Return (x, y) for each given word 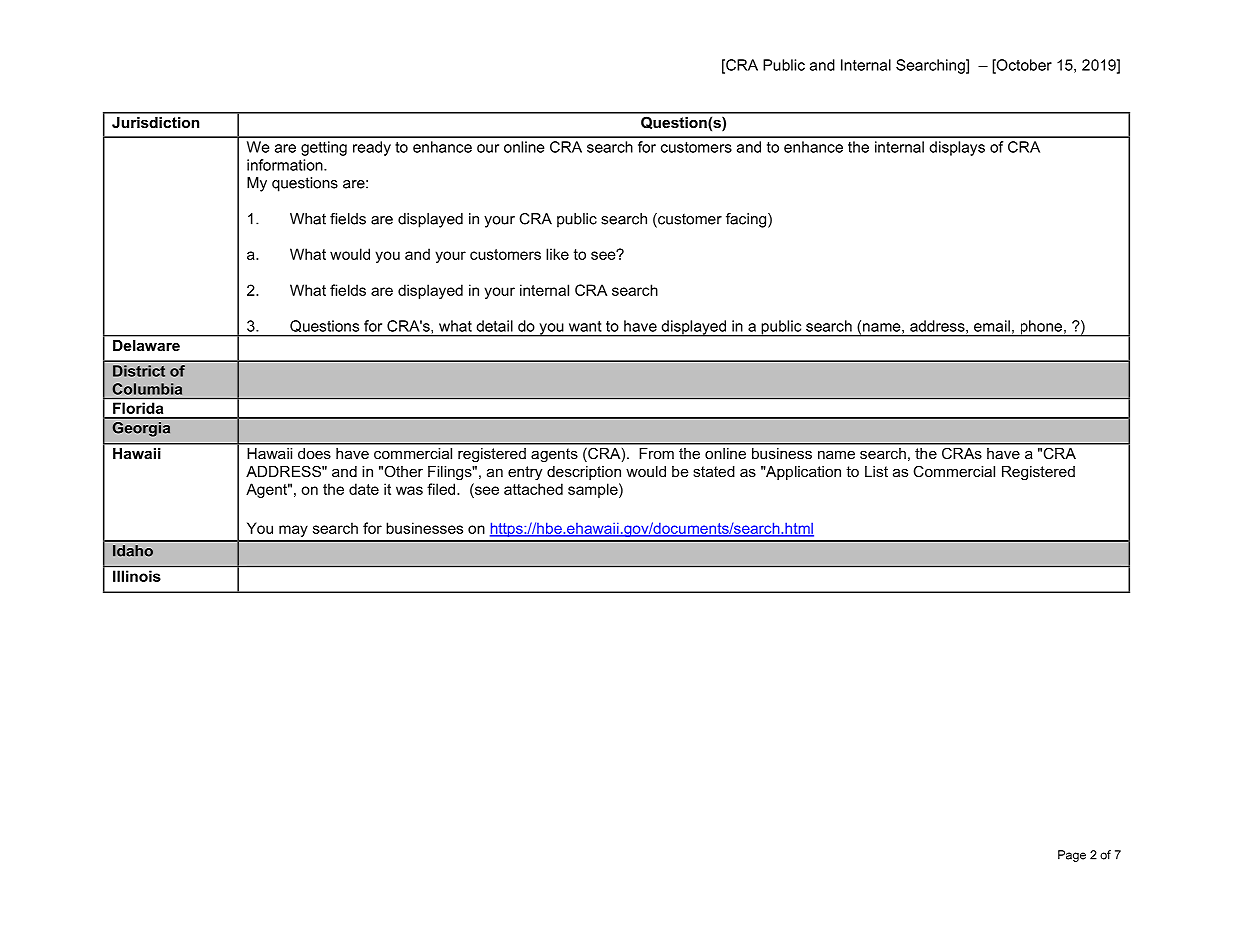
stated (714, 471)
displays (957, 148)
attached (533, 489)
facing (747, 220)
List (876, 471)
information (286, 165)
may (293, 531)
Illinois (136, 576)
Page (1072, 856)
